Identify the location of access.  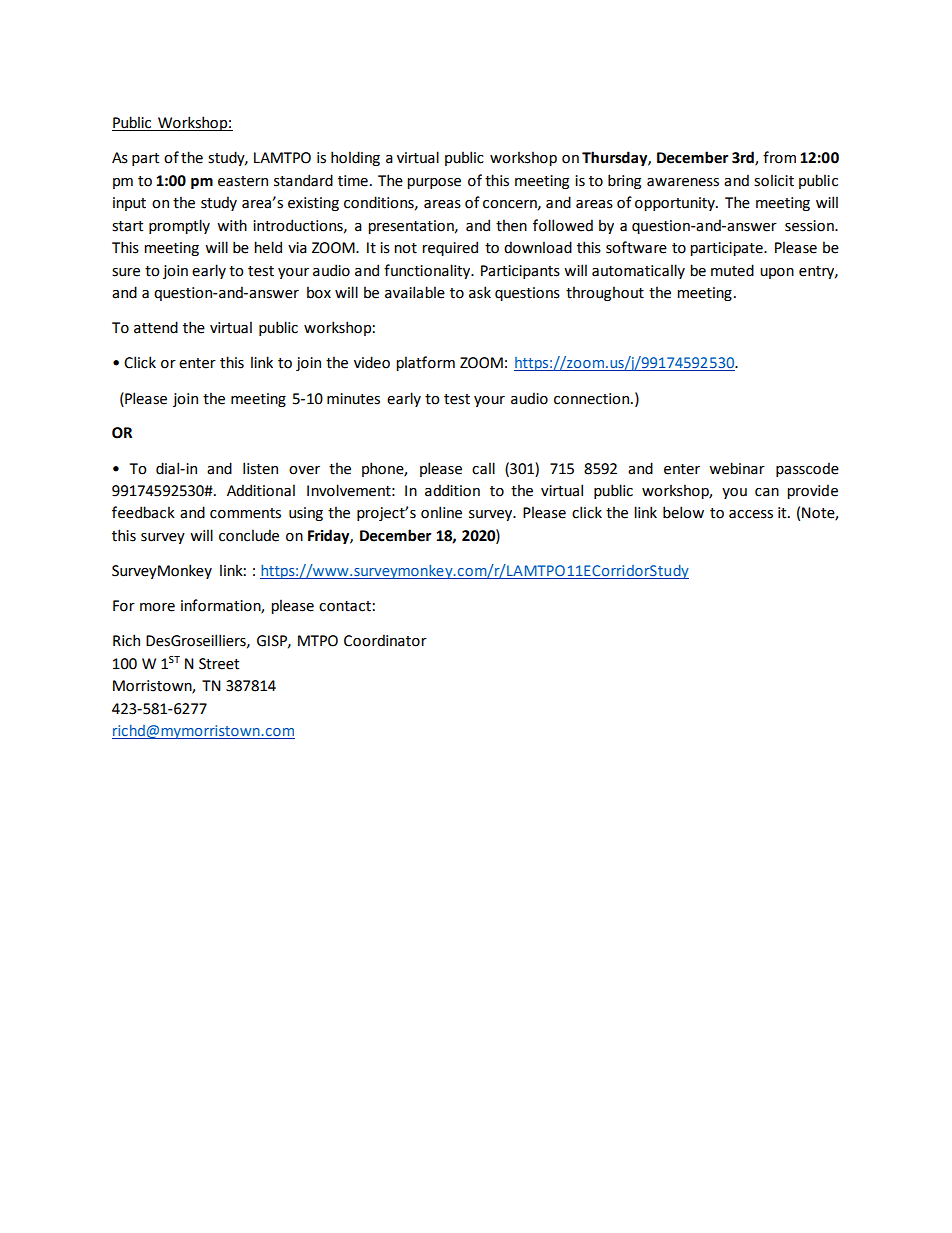
(751, 514).
